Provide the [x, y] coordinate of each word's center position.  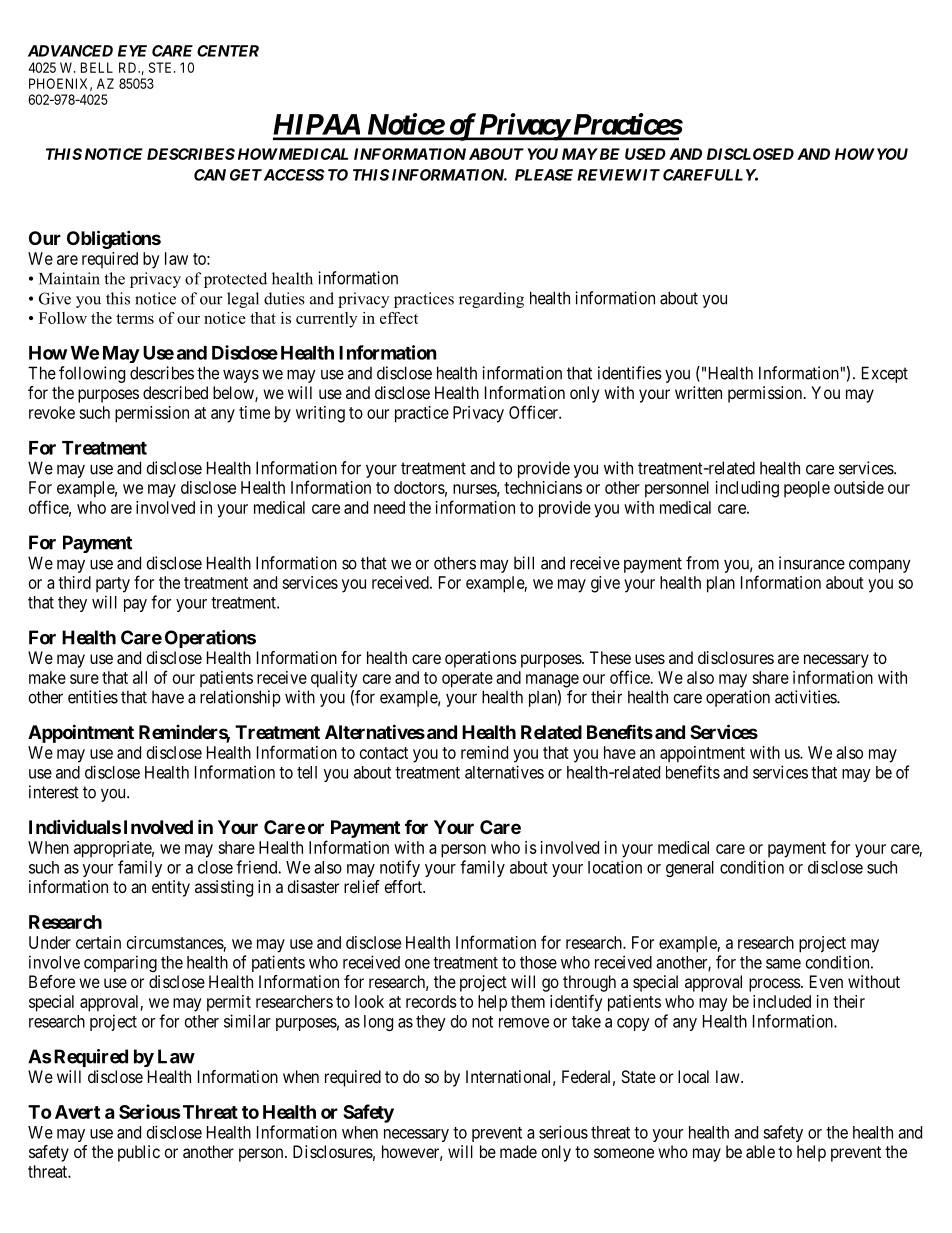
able [760, 1151]
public [139, 1153]
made [518, 1151]
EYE [132, 51]
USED [645, 154]
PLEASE [544, 175]
